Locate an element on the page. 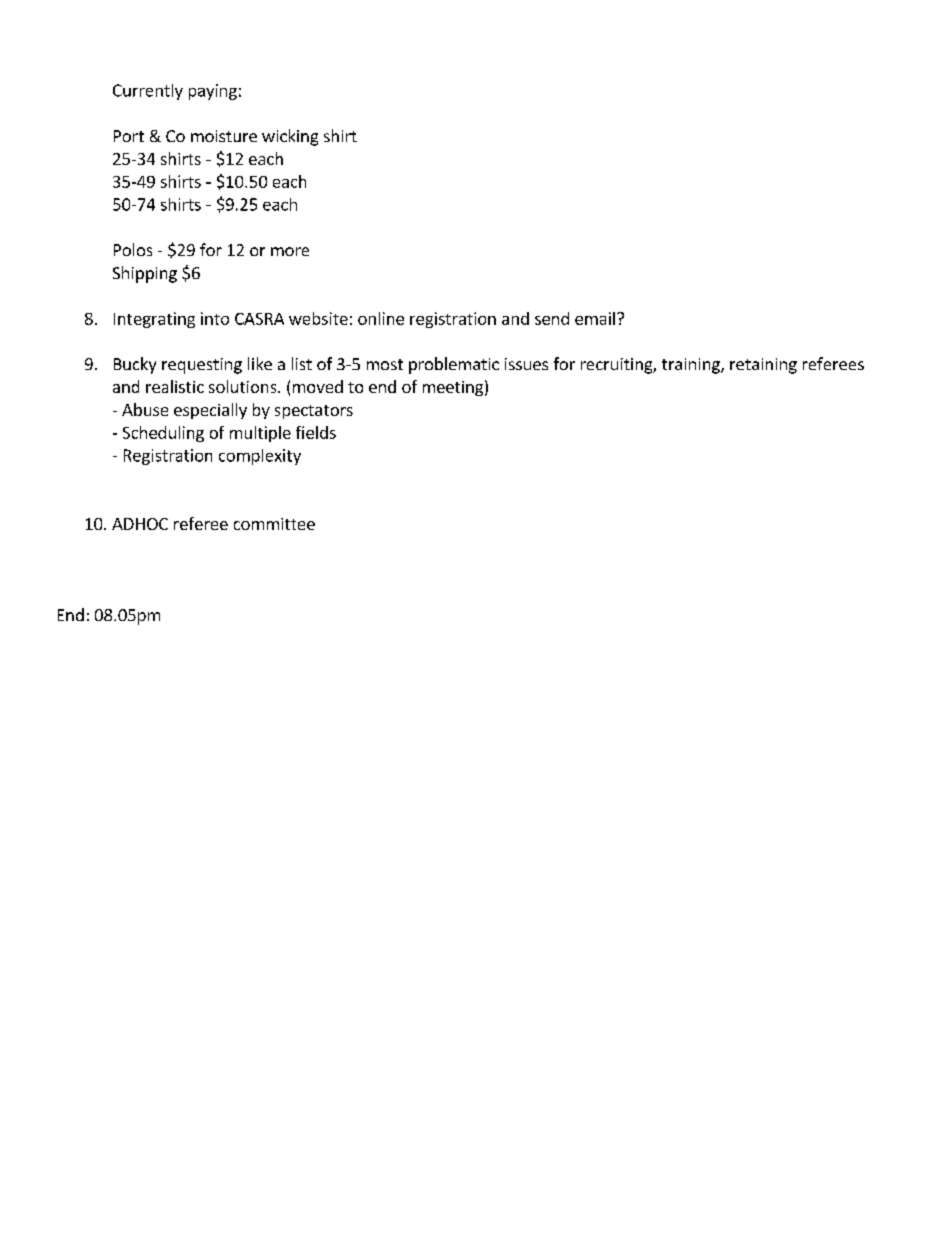  Scheduling is located at coordinates (163, 434).
